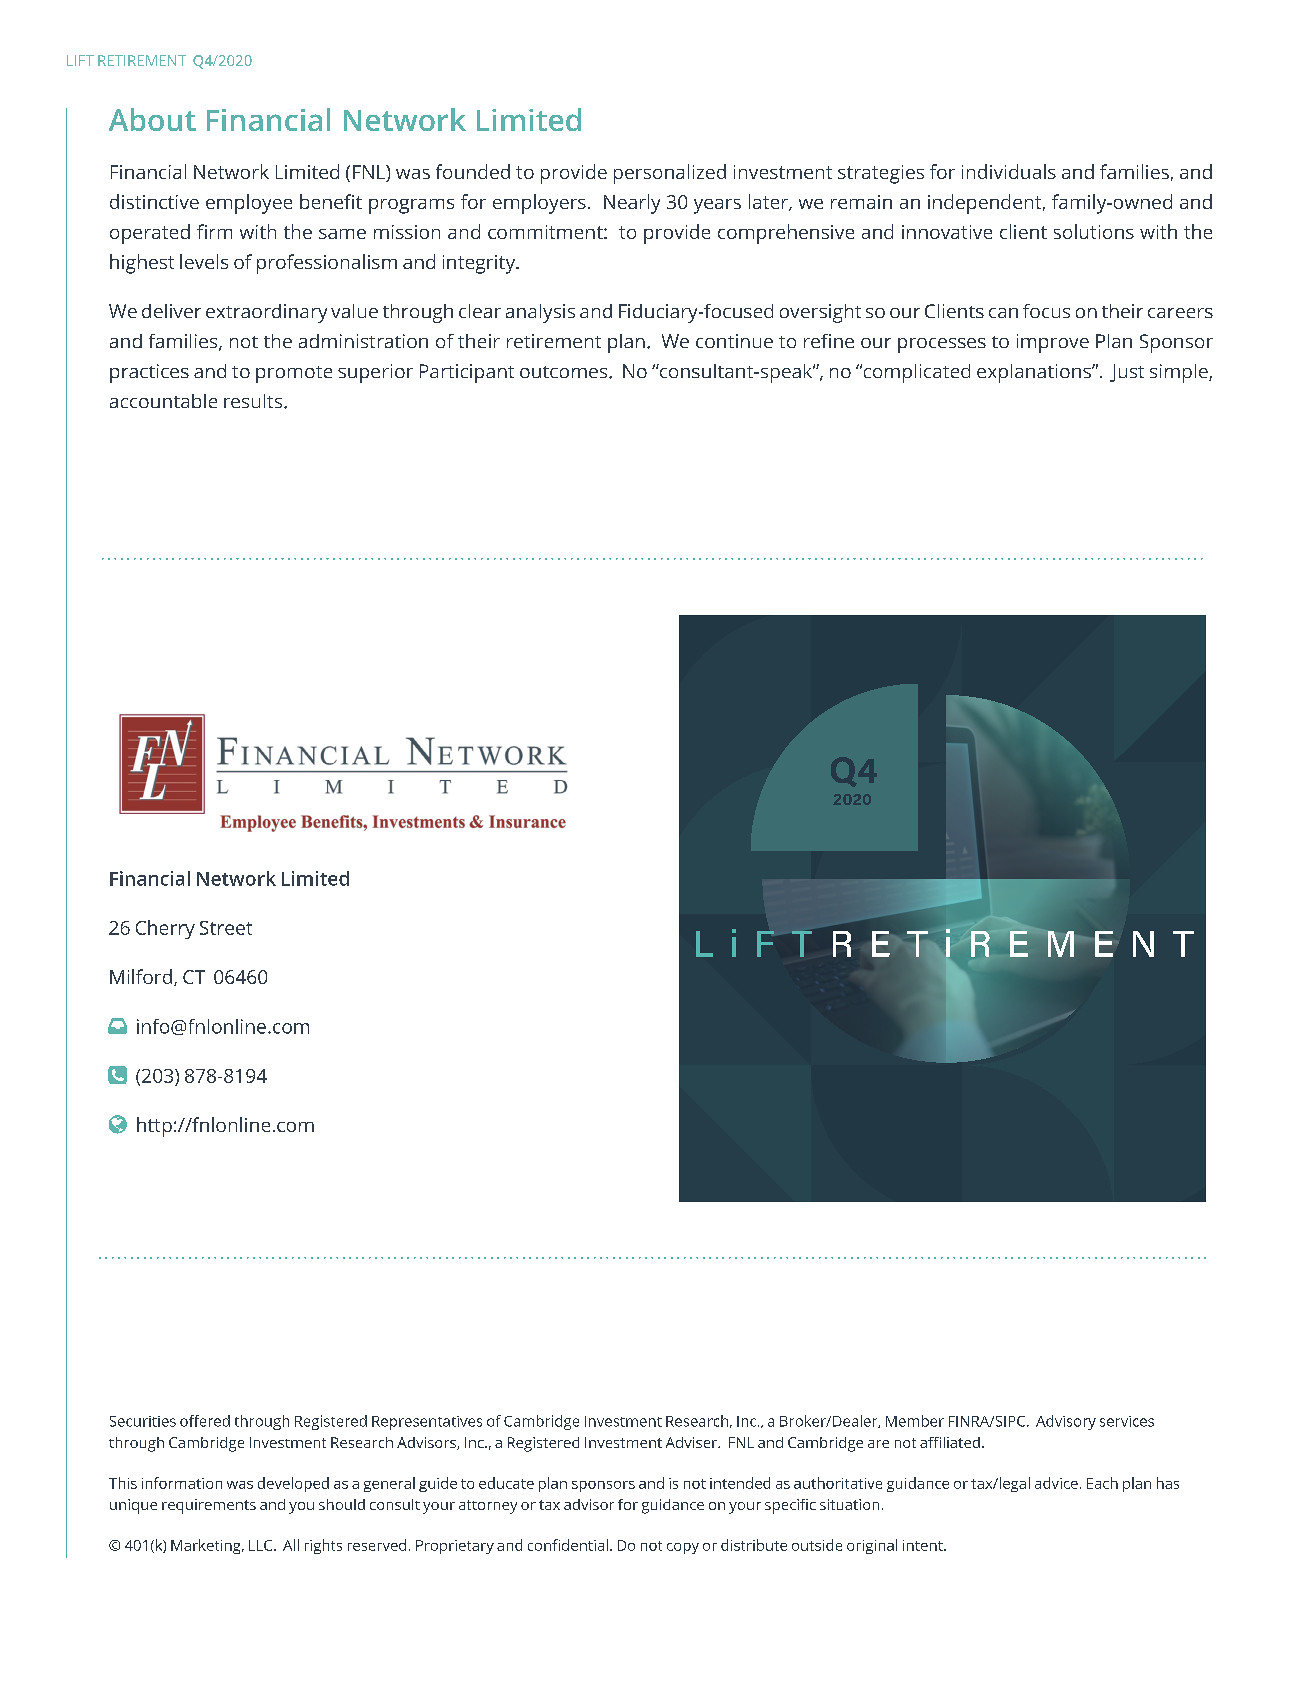  Describe the element at coordinates (692, 1442) in the screenshot. I see `Adviser` at that location.
